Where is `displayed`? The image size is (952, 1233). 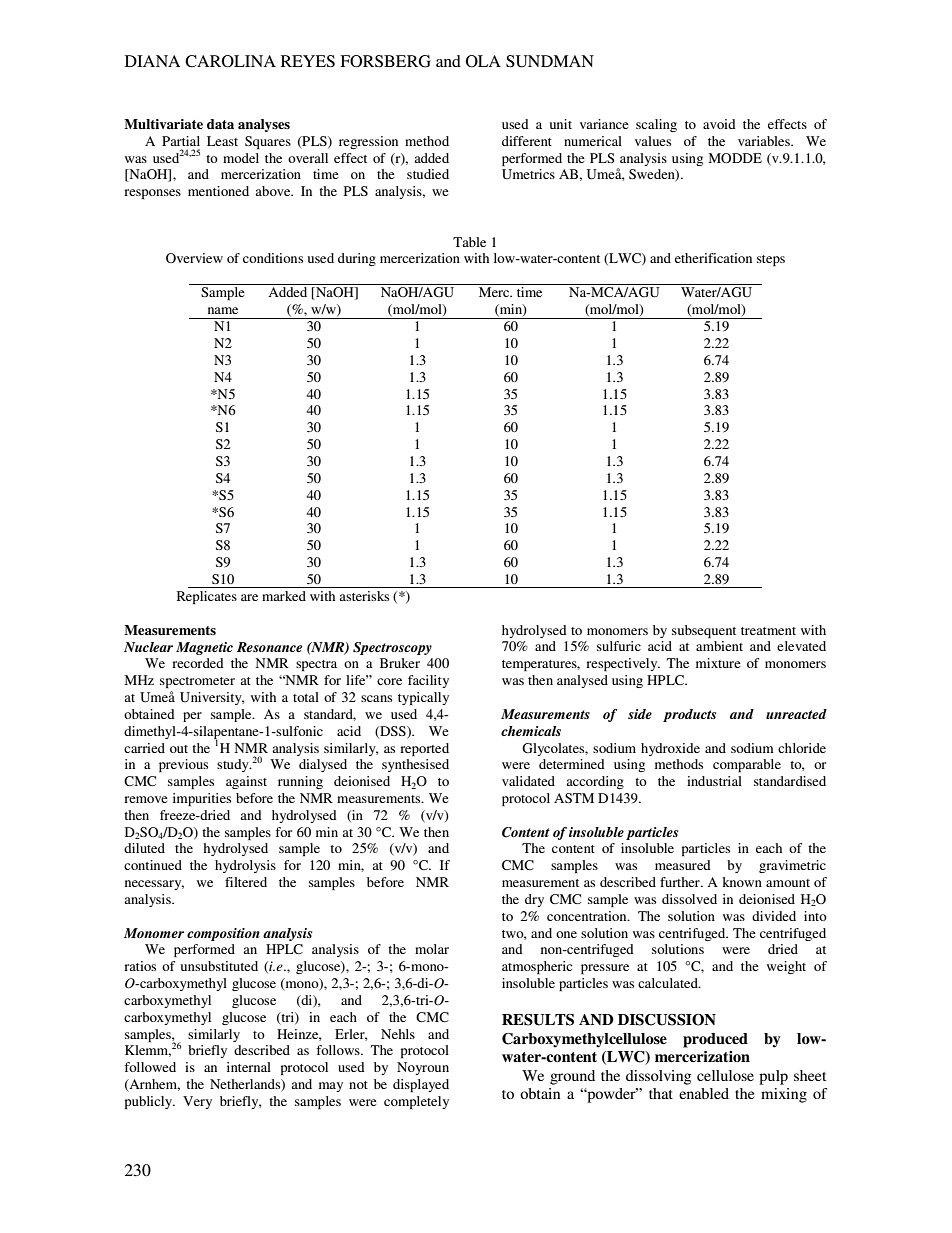 displayed is located at coordinates (421, 1085).
